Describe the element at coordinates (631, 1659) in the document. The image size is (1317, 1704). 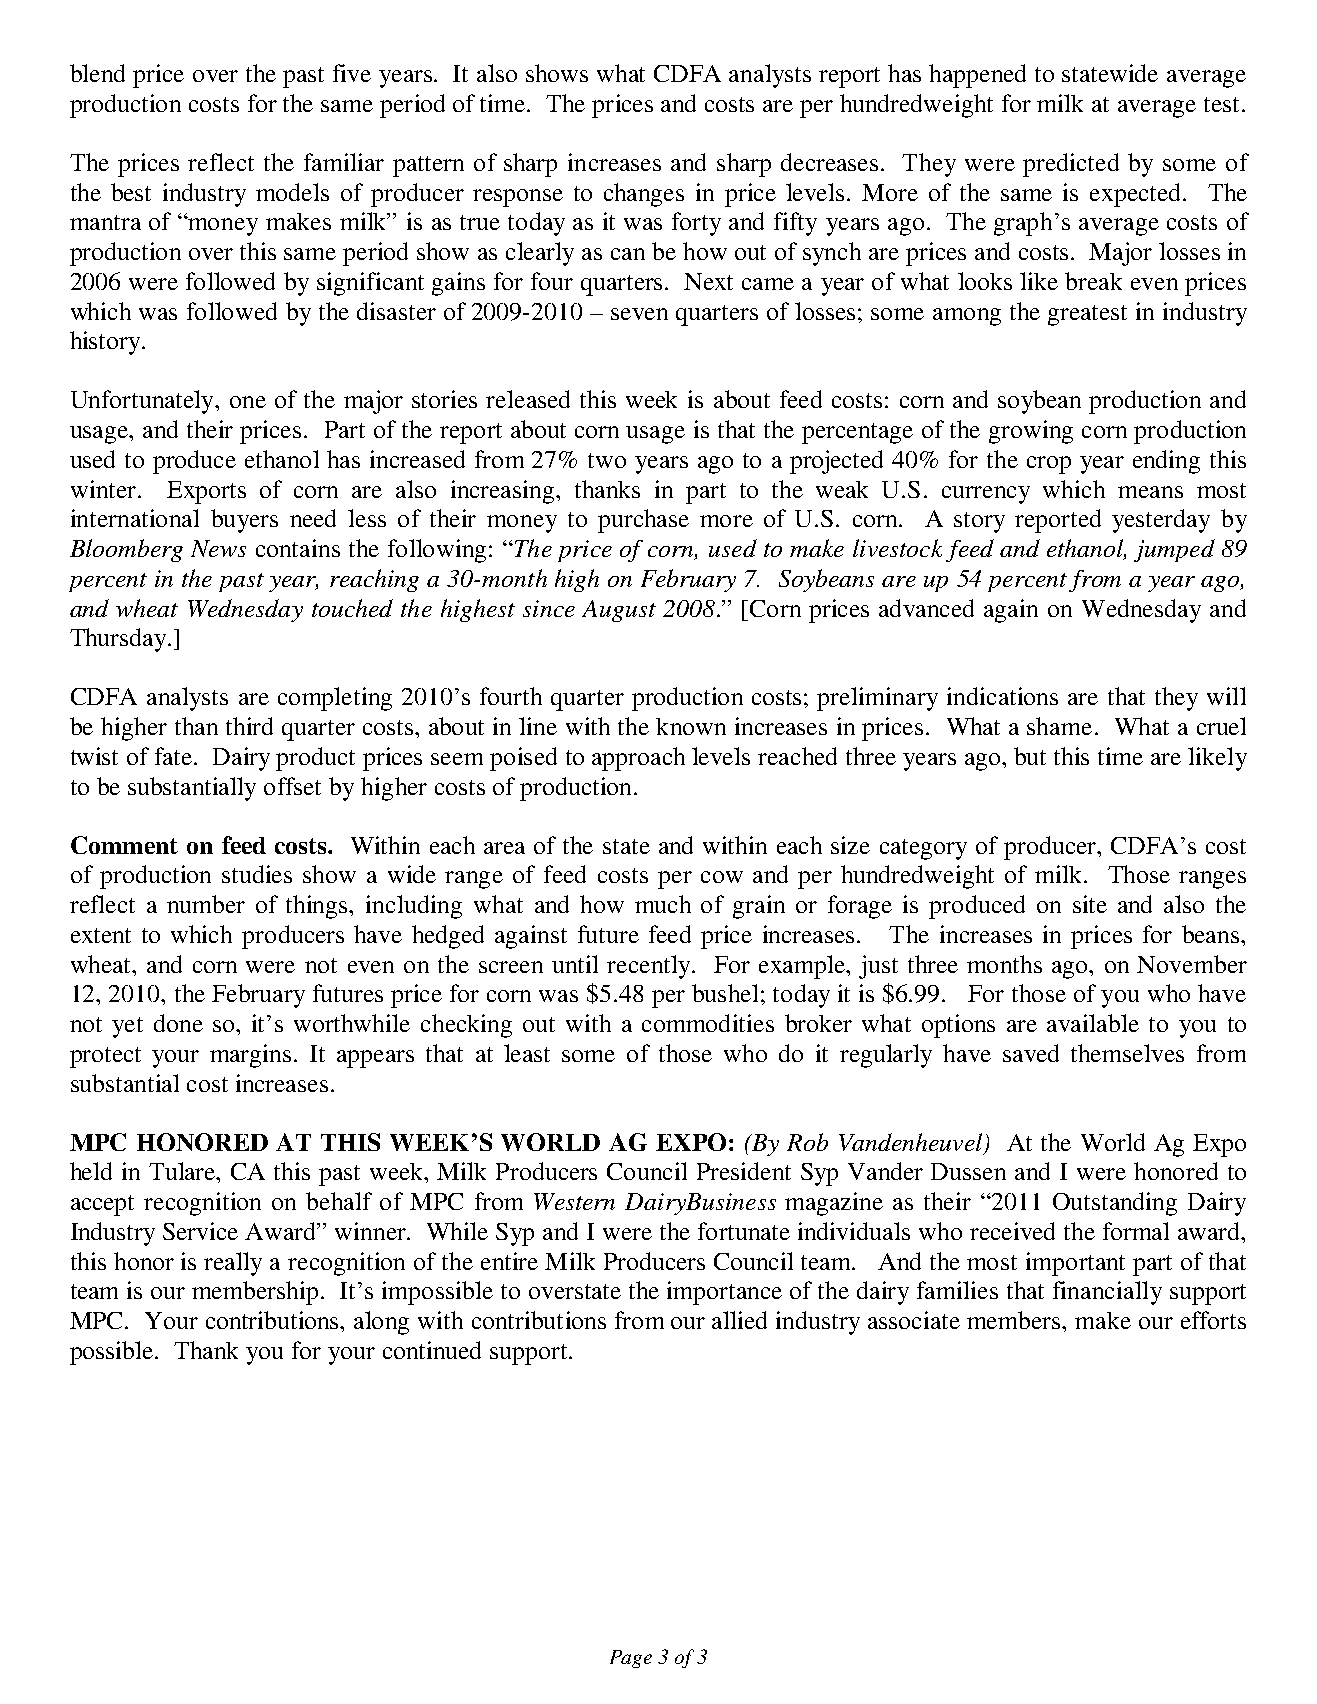
I see `Page` at that location.
